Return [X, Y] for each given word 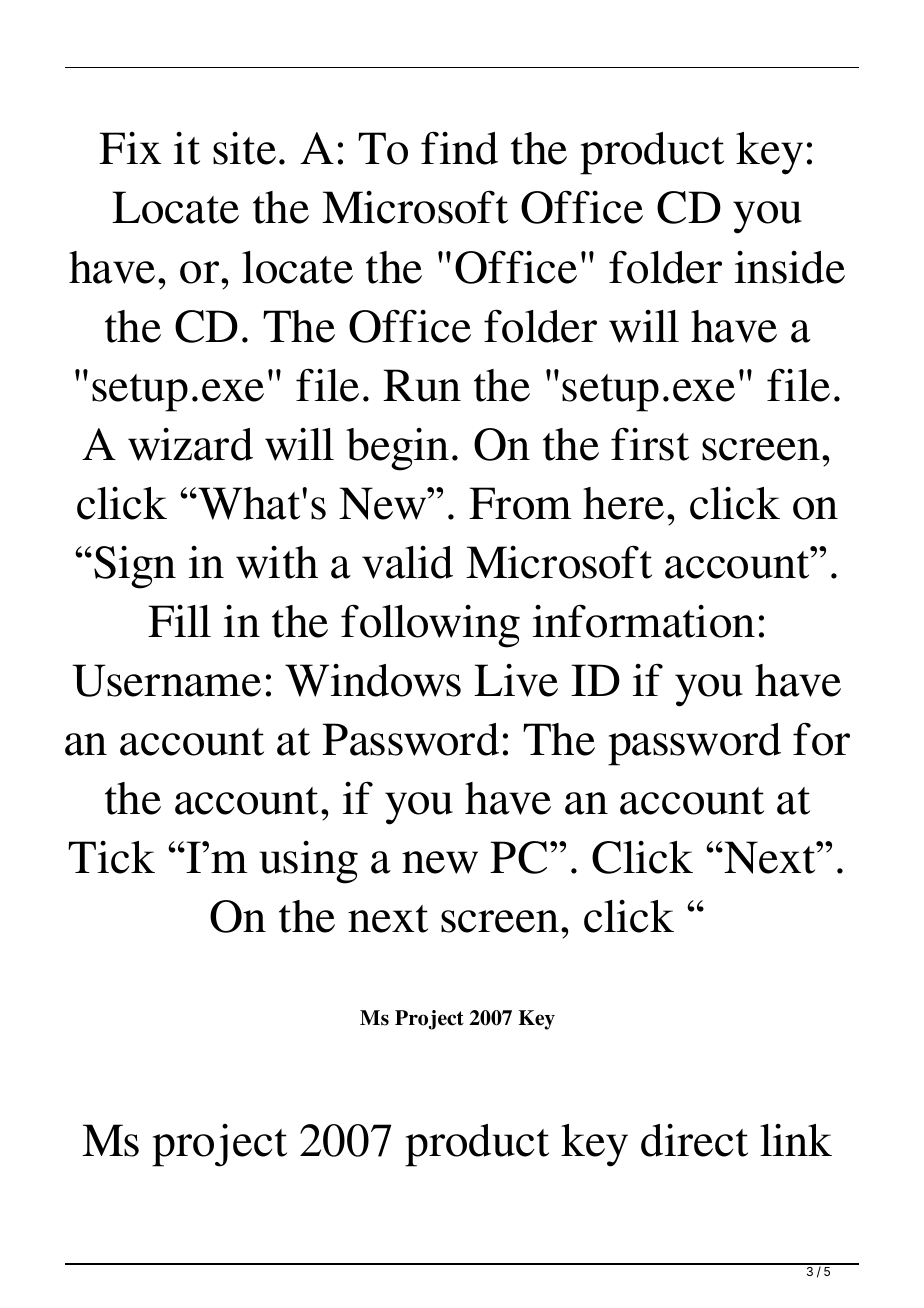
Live [516, 680]
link [796, 1140]
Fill [179, 621]
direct [694, 1140]
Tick [111, 857]
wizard [190, 444]
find [459, 148]
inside [790, 267]
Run [422, 385]
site [244, 148]
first [650, 444]
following [430, 626]
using [308, 862]
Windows [373, 680]
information [644, 621]
